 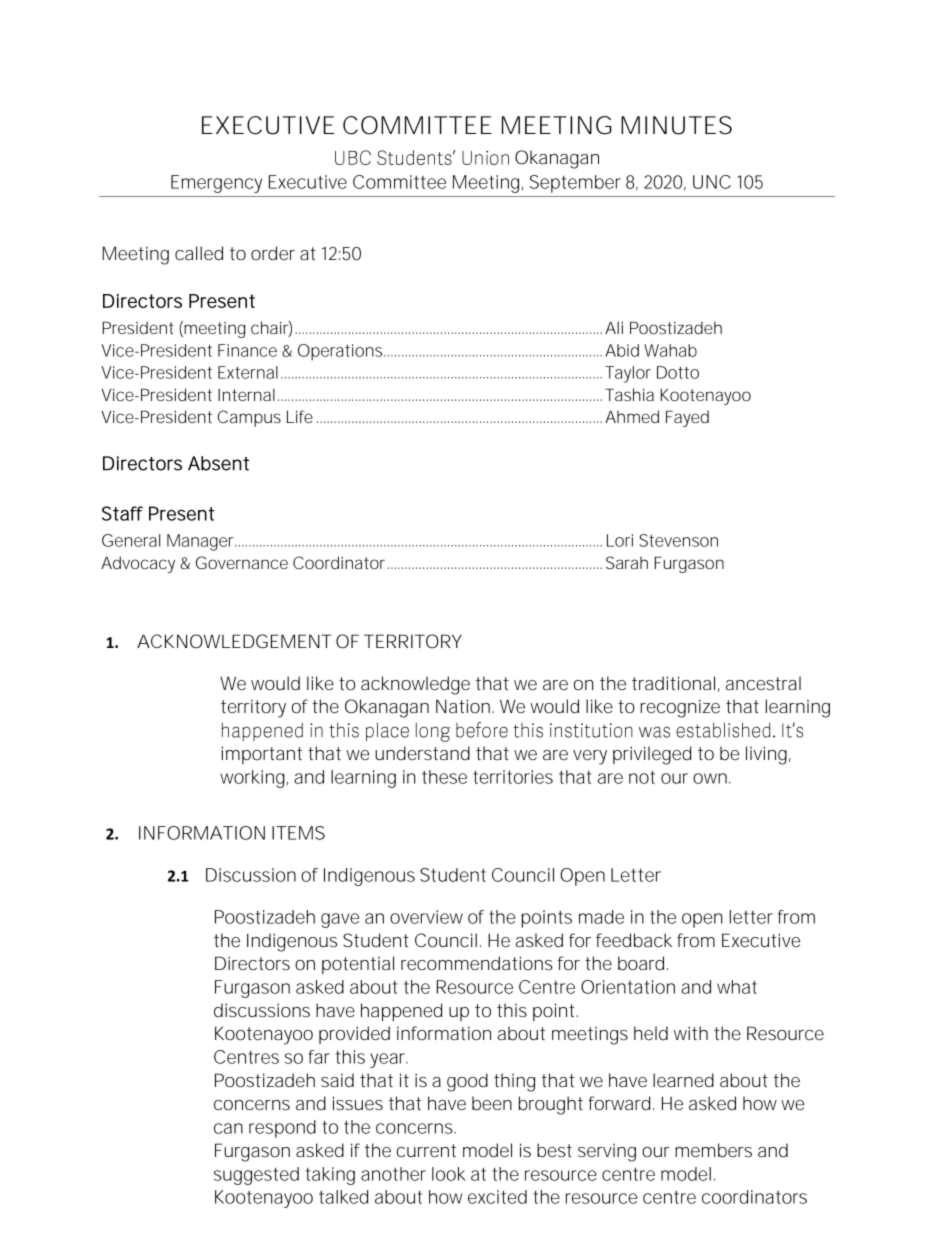 What do you see at coordinates (713, 1150) in the document?
I see `members` at bounding box center [713, 1150].
